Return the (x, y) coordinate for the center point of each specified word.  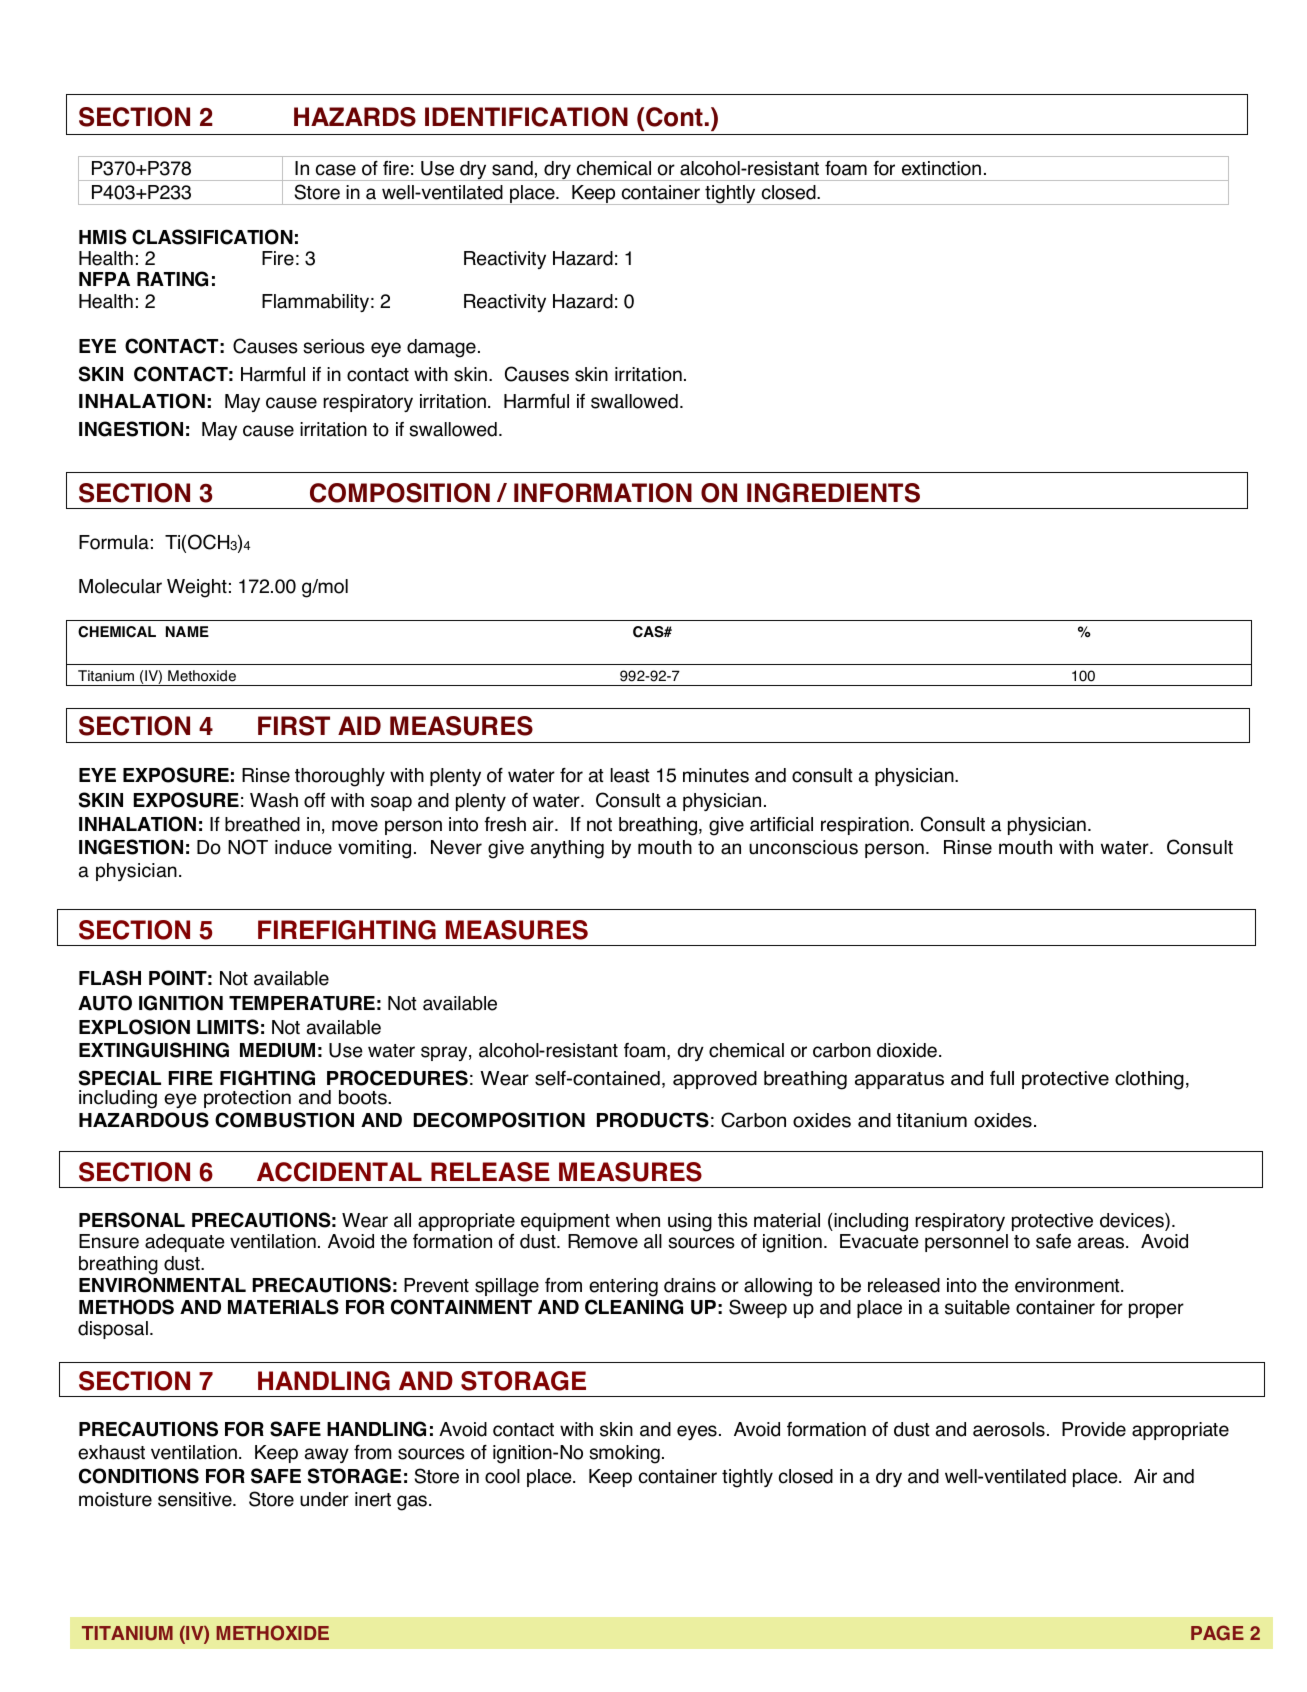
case (336, 170)
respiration (865, 826)
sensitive (196, 1499)
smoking (624, 1454)
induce (303, 847)
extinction (941, 168)
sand (512, 168)
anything (567, 849)
